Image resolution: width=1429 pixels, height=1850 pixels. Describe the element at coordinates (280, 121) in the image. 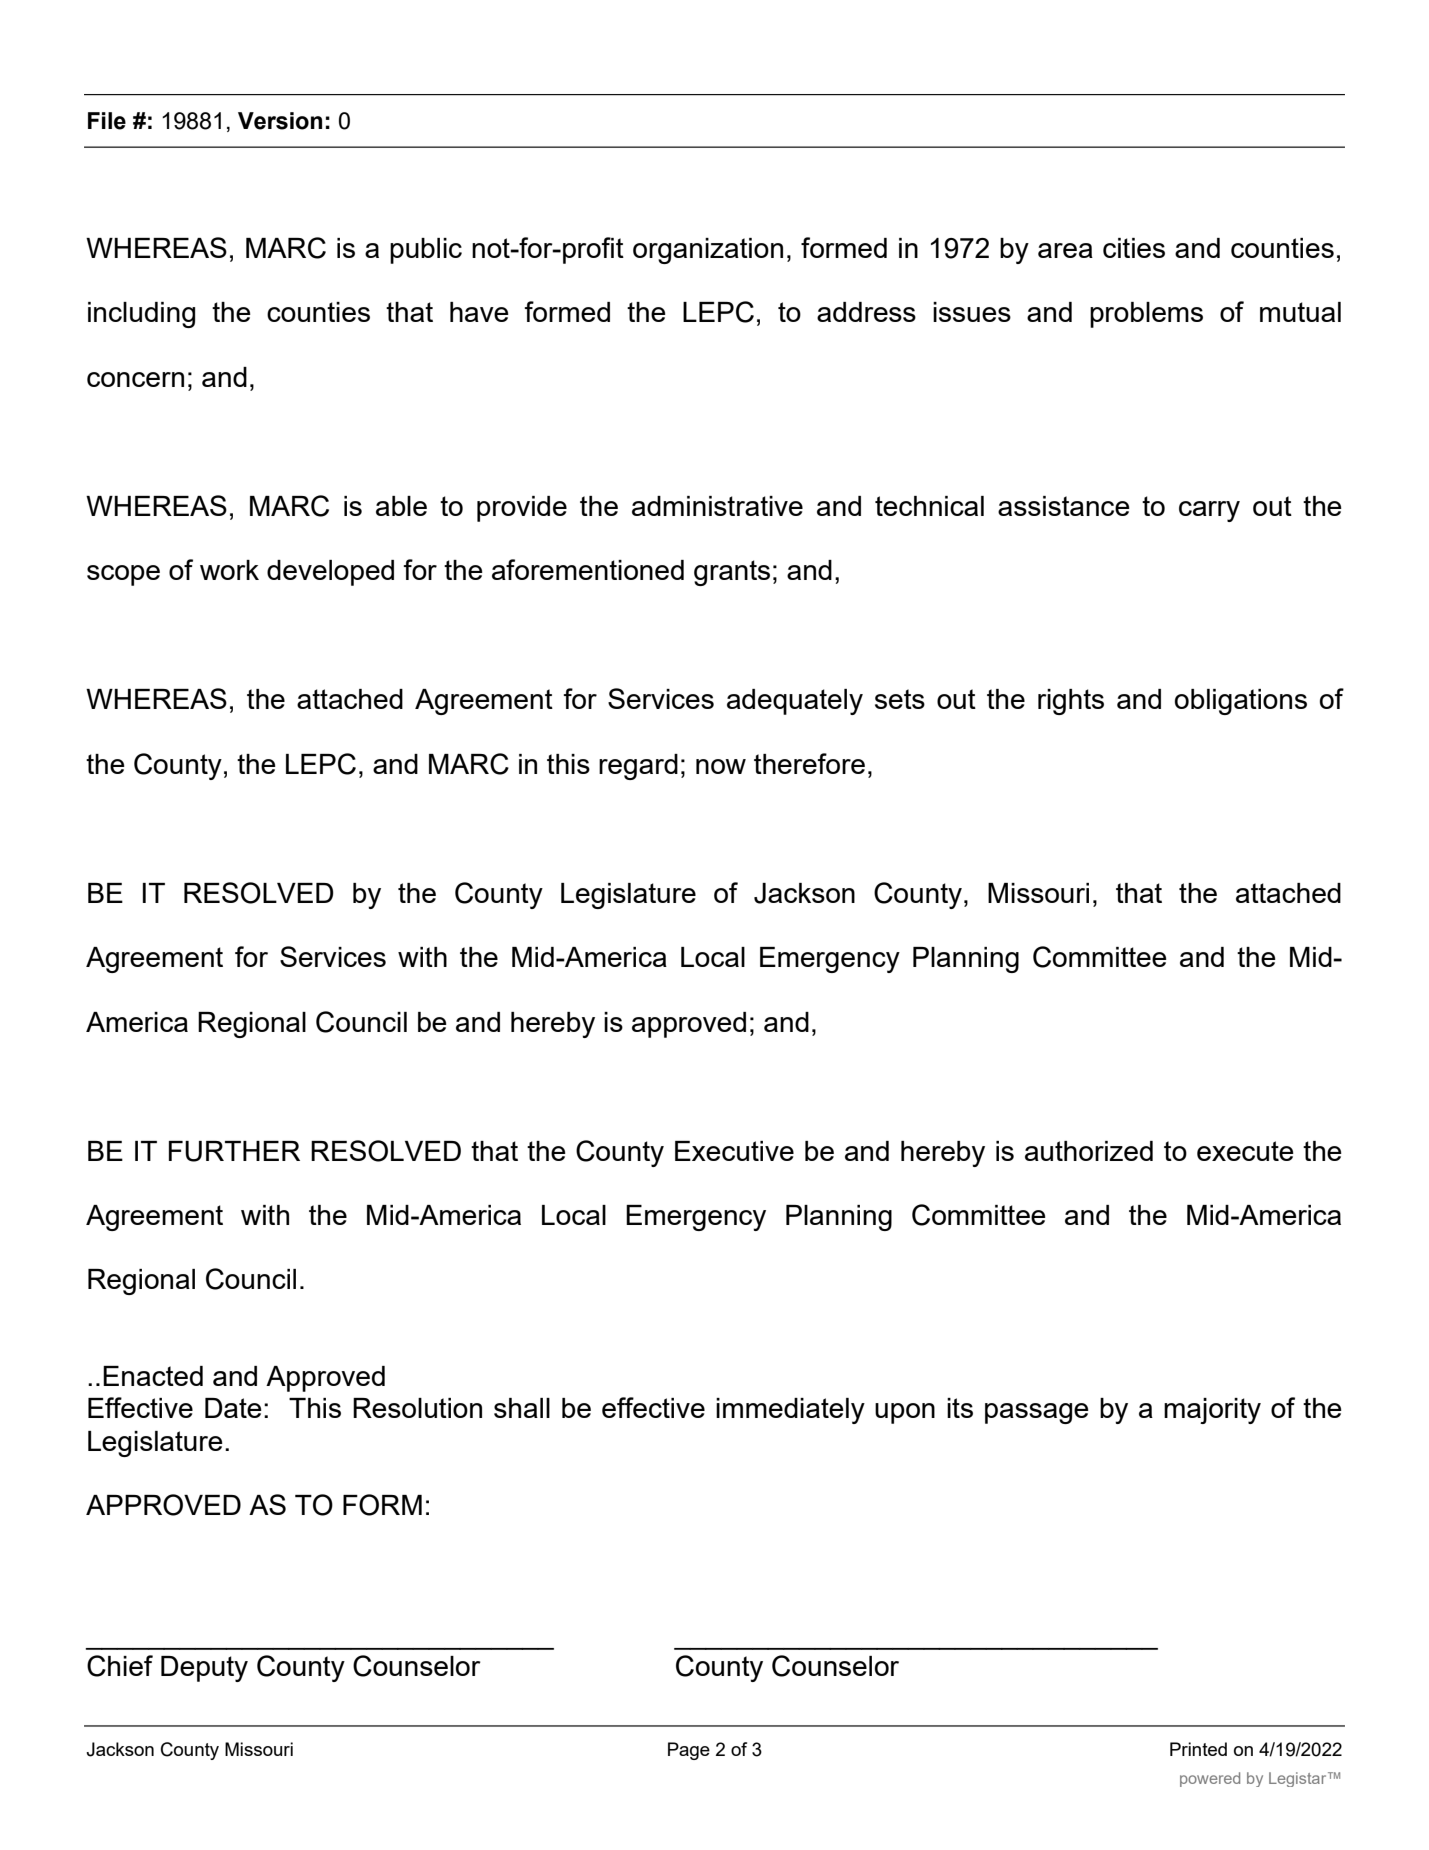

I see `Version` at that location.
